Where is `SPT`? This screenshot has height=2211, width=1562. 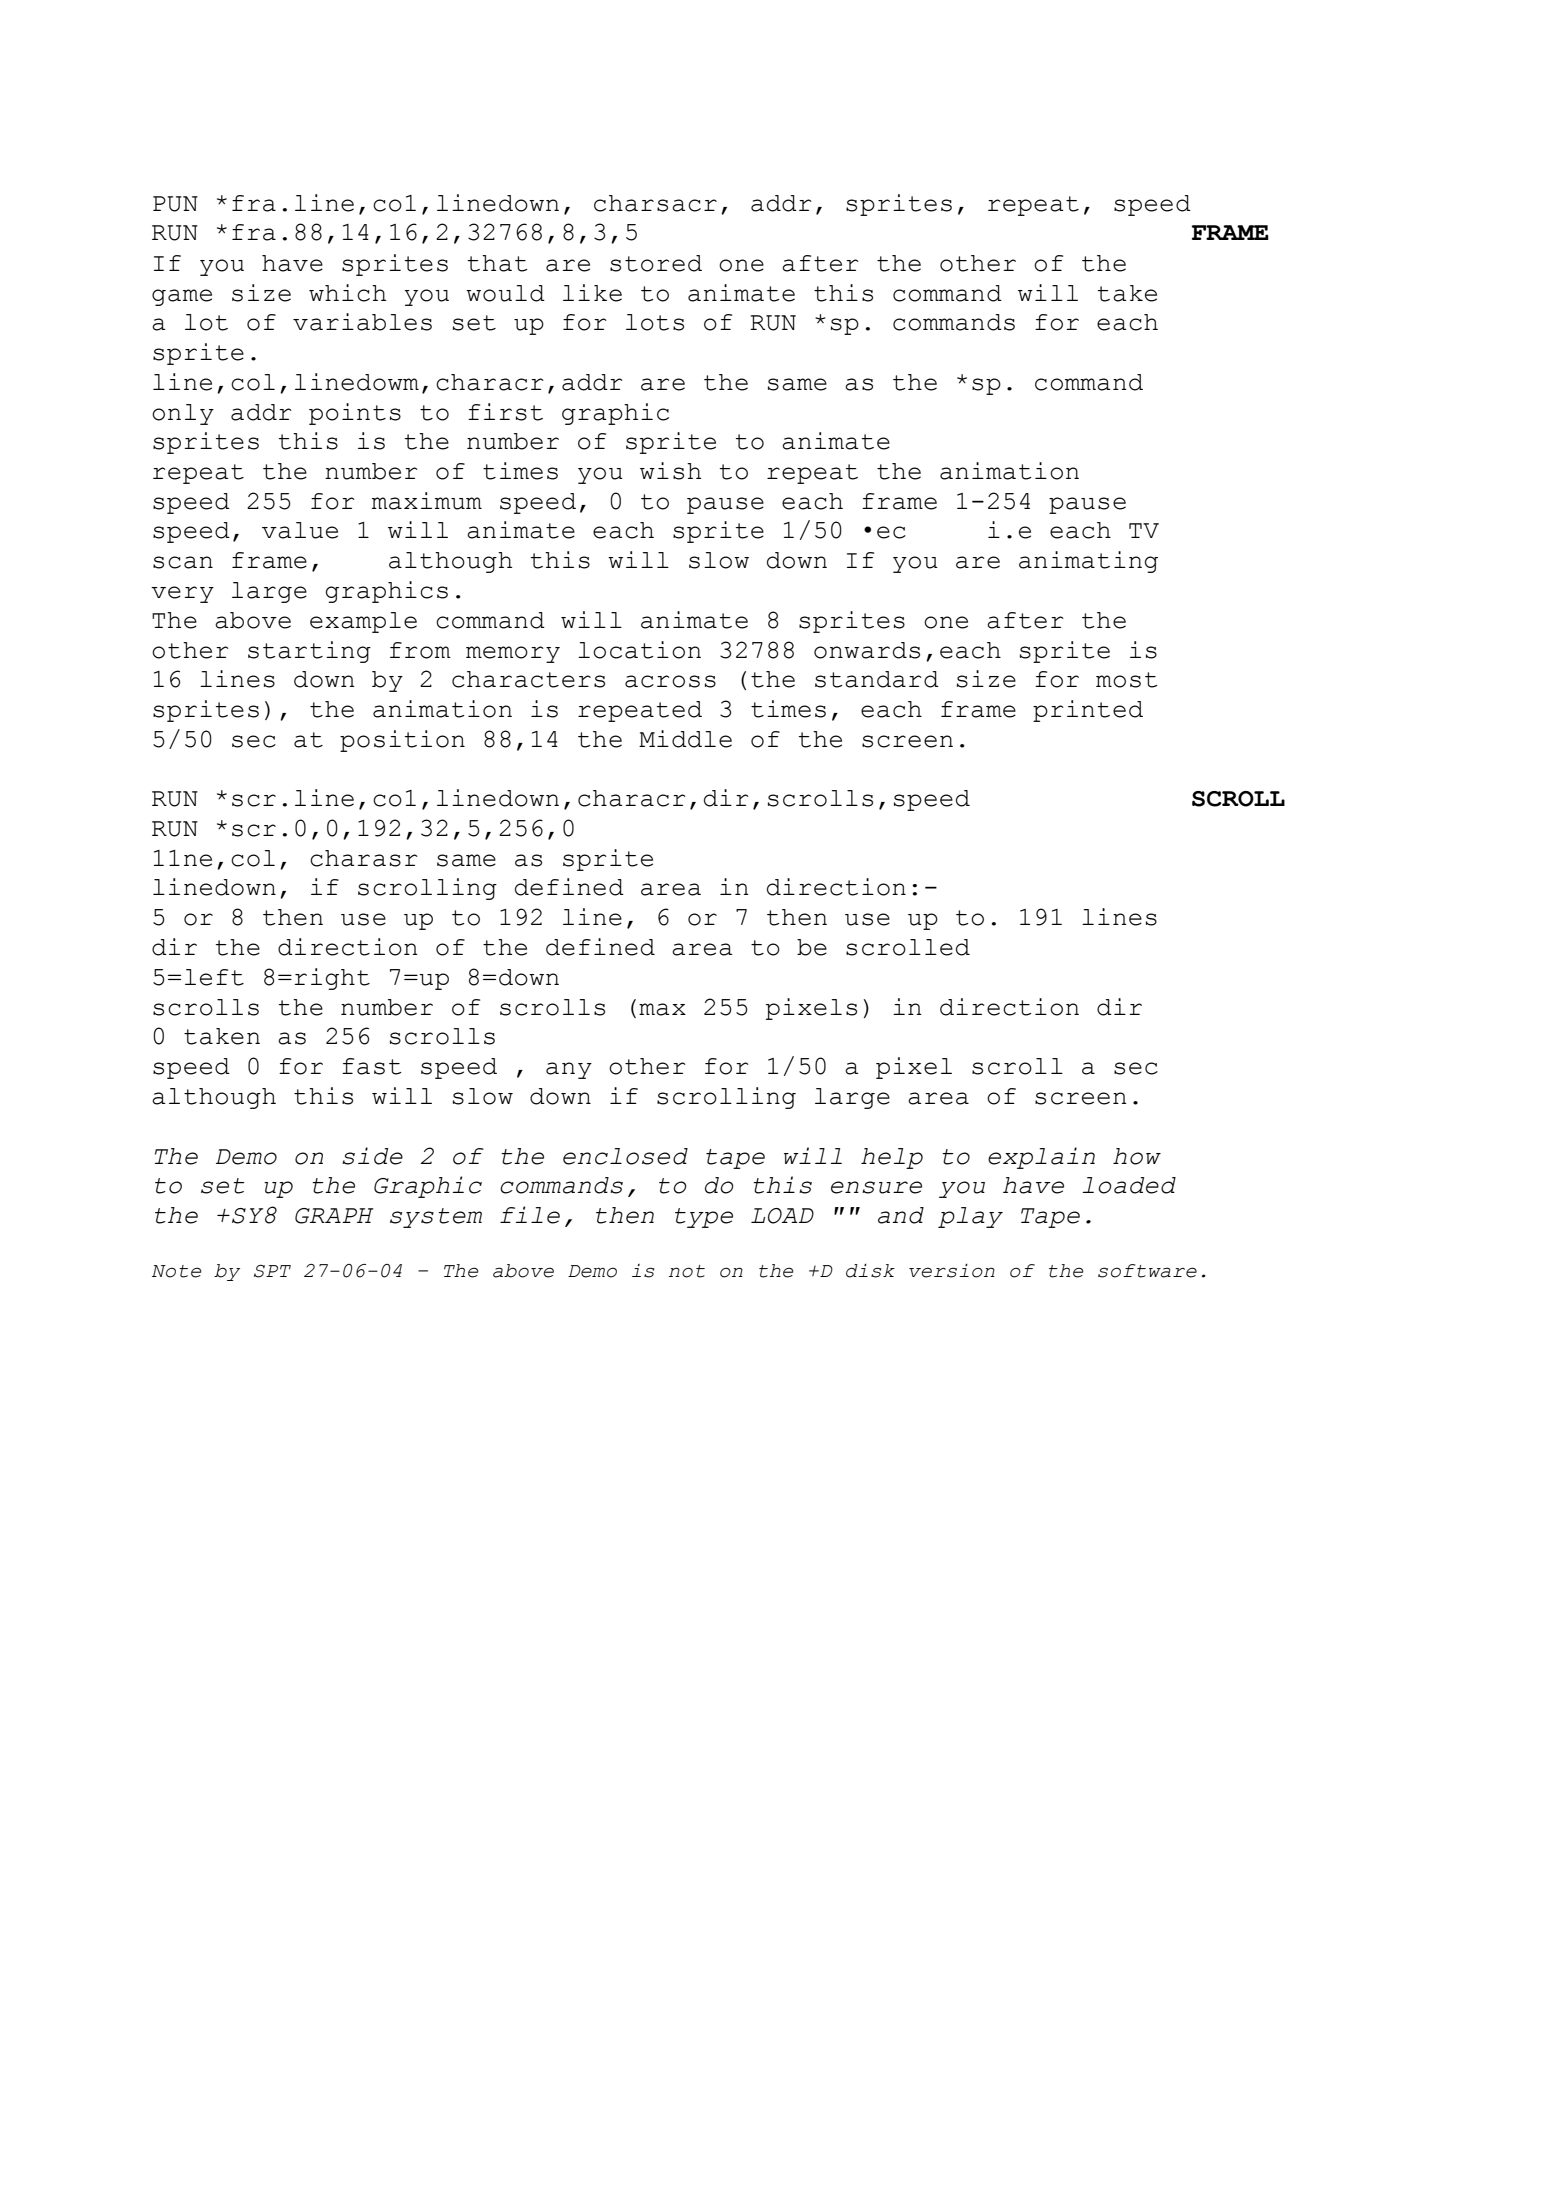 SPT is located at coordinates (272, 1271).
